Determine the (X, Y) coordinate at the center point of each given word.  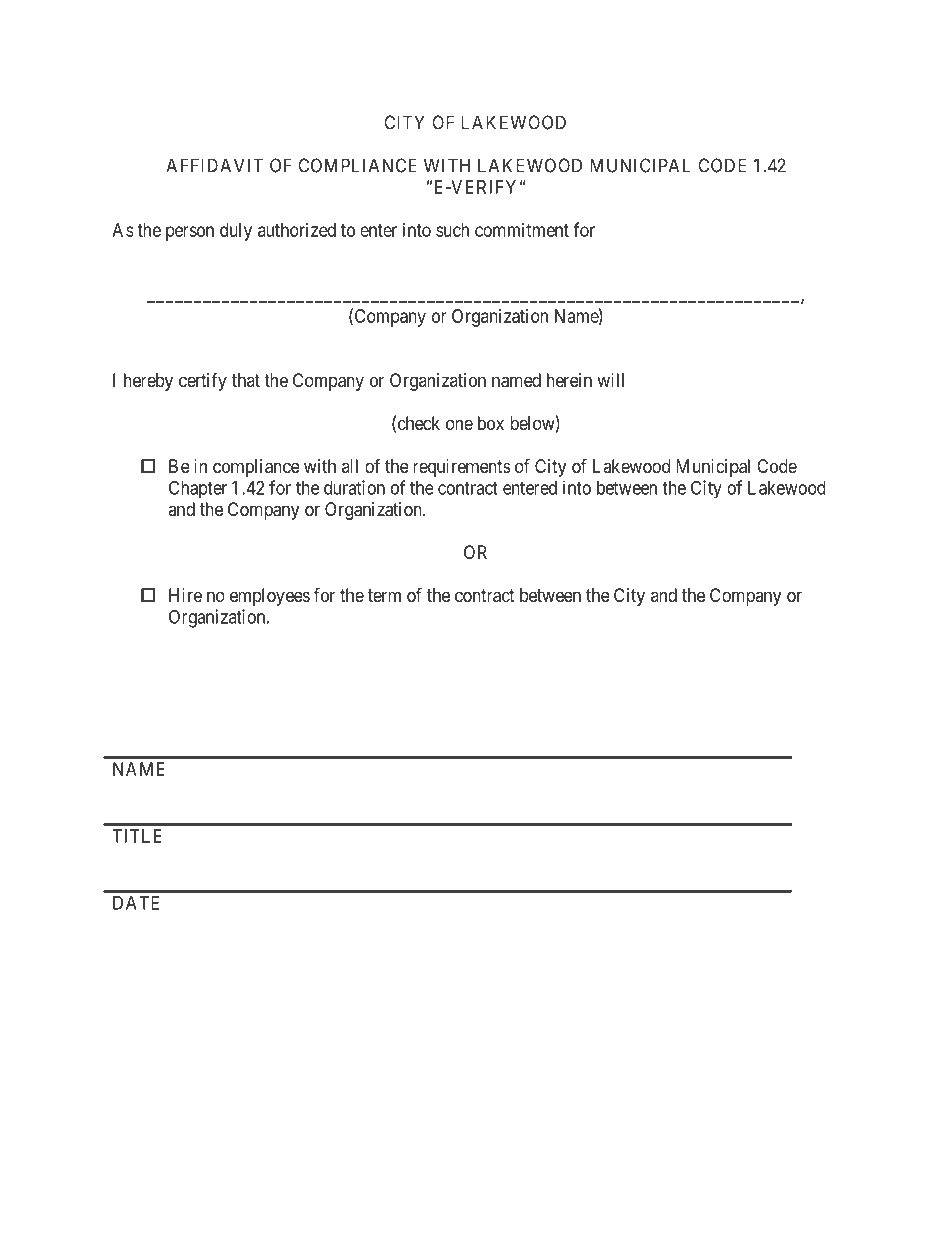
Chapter (198, 489)
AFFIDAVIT (214, 165)
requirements (462, 468)
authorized (297, 230)
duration (354, 487)
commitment (522, 230)
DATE (136, 903)
